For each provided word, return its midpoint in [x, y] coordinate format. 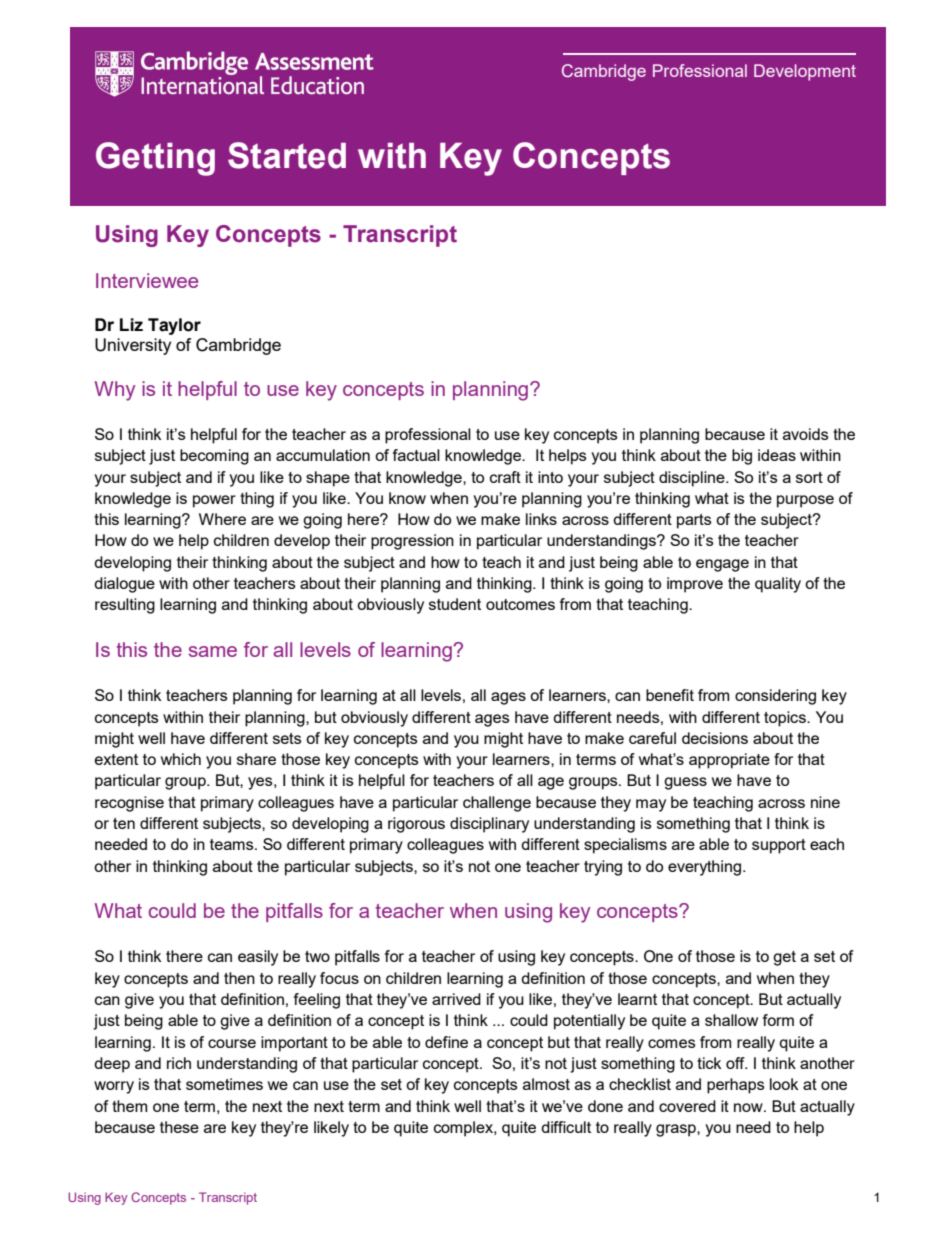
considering [775, 697]
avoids [806, 434]
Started [287, 155]
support [779, 846]
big [742, 457]
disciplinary [489, 825]
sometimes [224, 1084]
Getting [155, 159]
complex [464, 1129]
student [455, 604]
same [213, 651]
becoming [214, 457]
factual [416, 455]
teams [233, 844]
